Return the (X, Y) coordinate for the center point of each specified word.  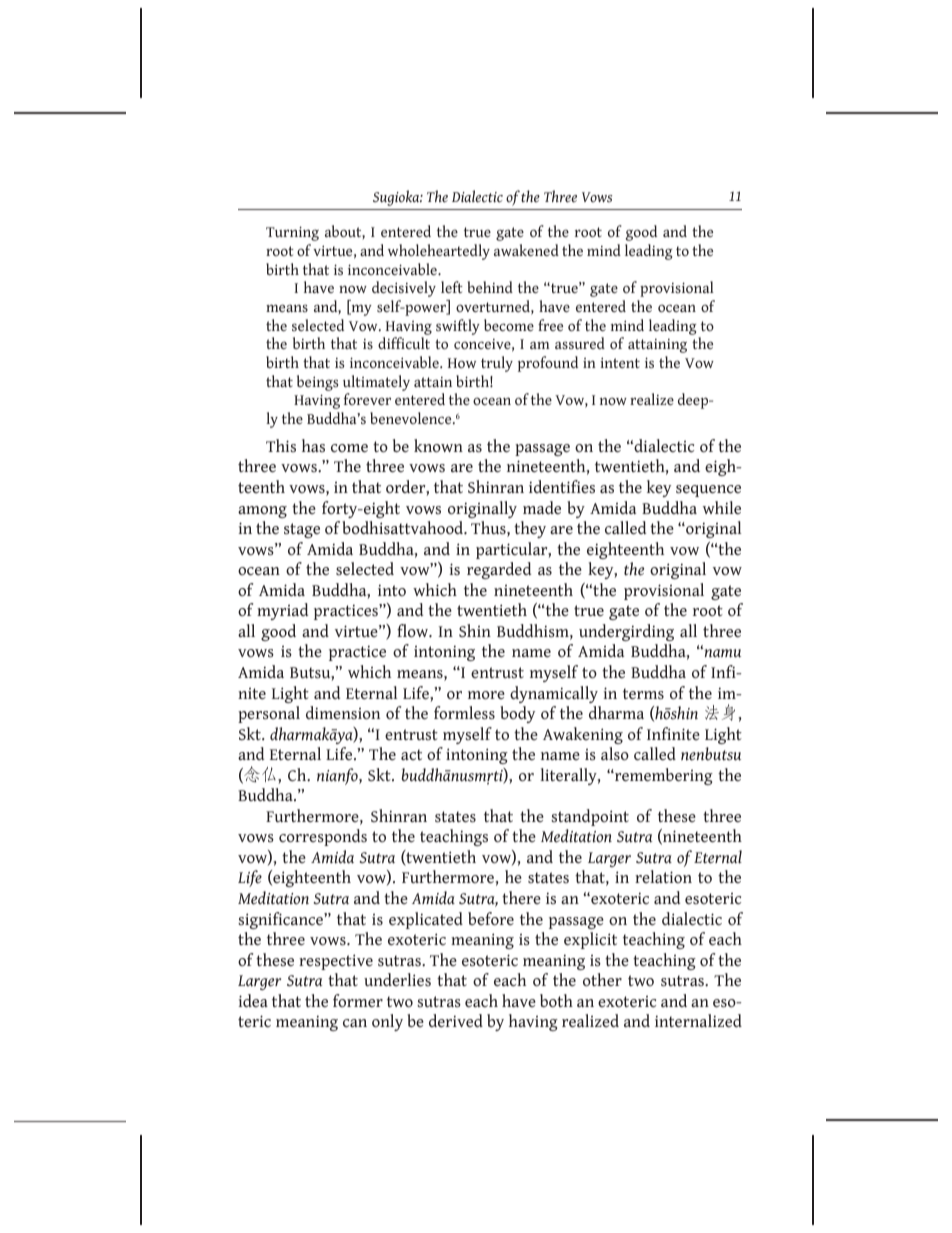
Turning (292, 233)
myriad (282, 611)
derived (456, 1021)
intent (620, 362)
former (358, 1001)
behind (490, 287)
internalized (698, 1021)
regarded (499, 570)
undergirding (626, 632)
